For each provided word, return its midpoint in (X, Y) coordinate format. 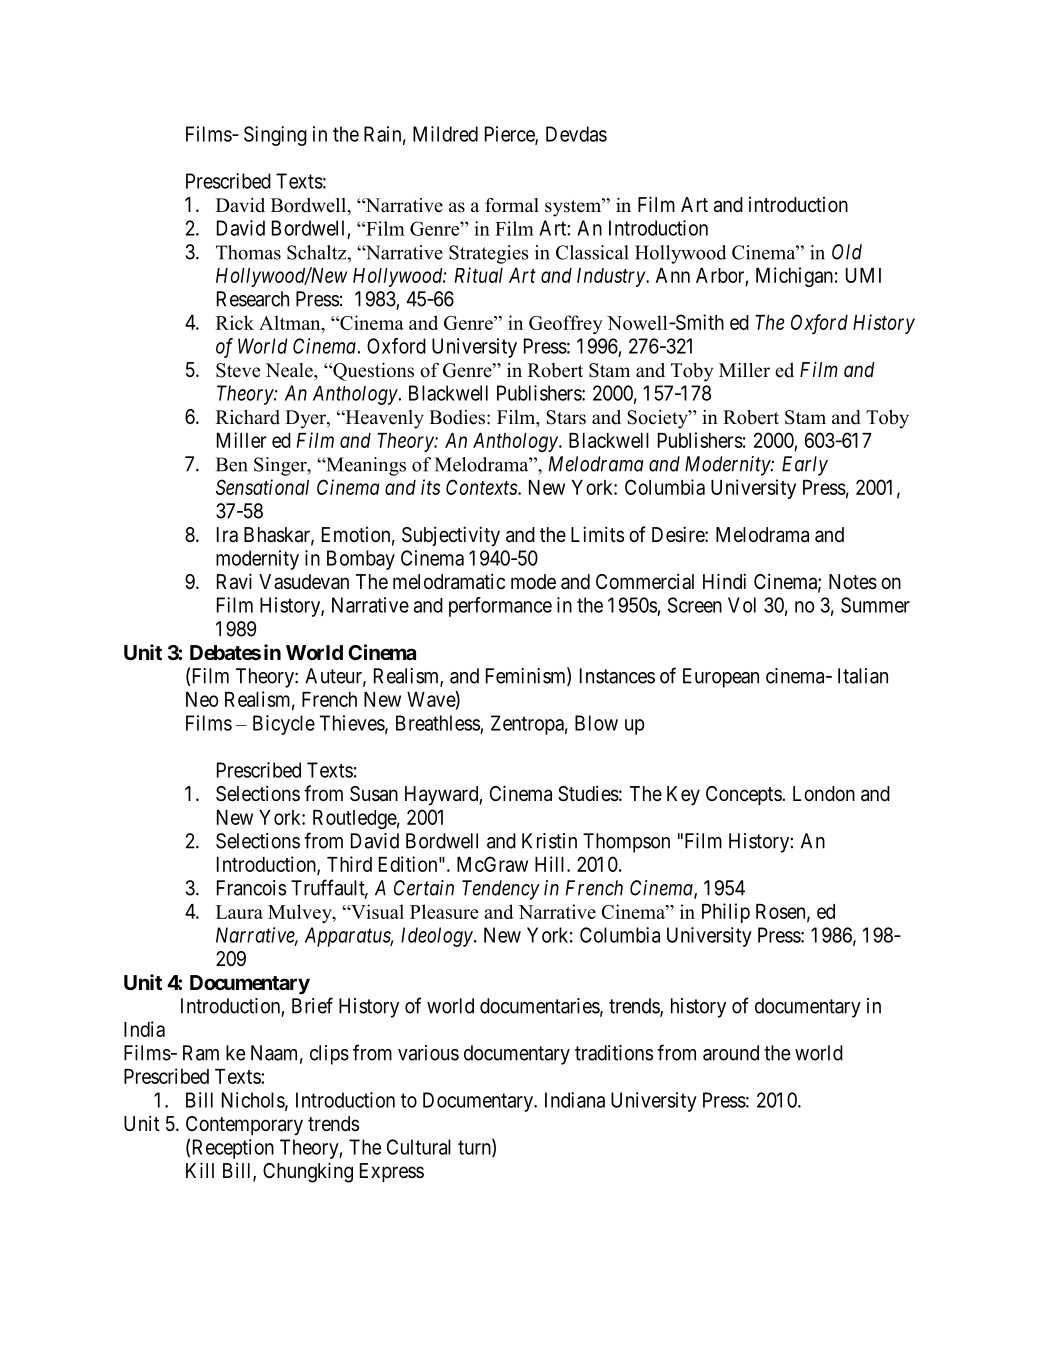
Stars (566, 417)
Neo (202, 699)
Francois (251, 888)
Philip (726, 913)
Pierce (510, 135)
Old (847, 252)
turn (475, 1148)
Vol (742, 605)
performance (500, 607)
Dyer (306, 419)
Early (805, 466)
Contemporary (244, 1126)
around (731, 1053)
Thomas (248, 252)
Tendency (501, 890)
